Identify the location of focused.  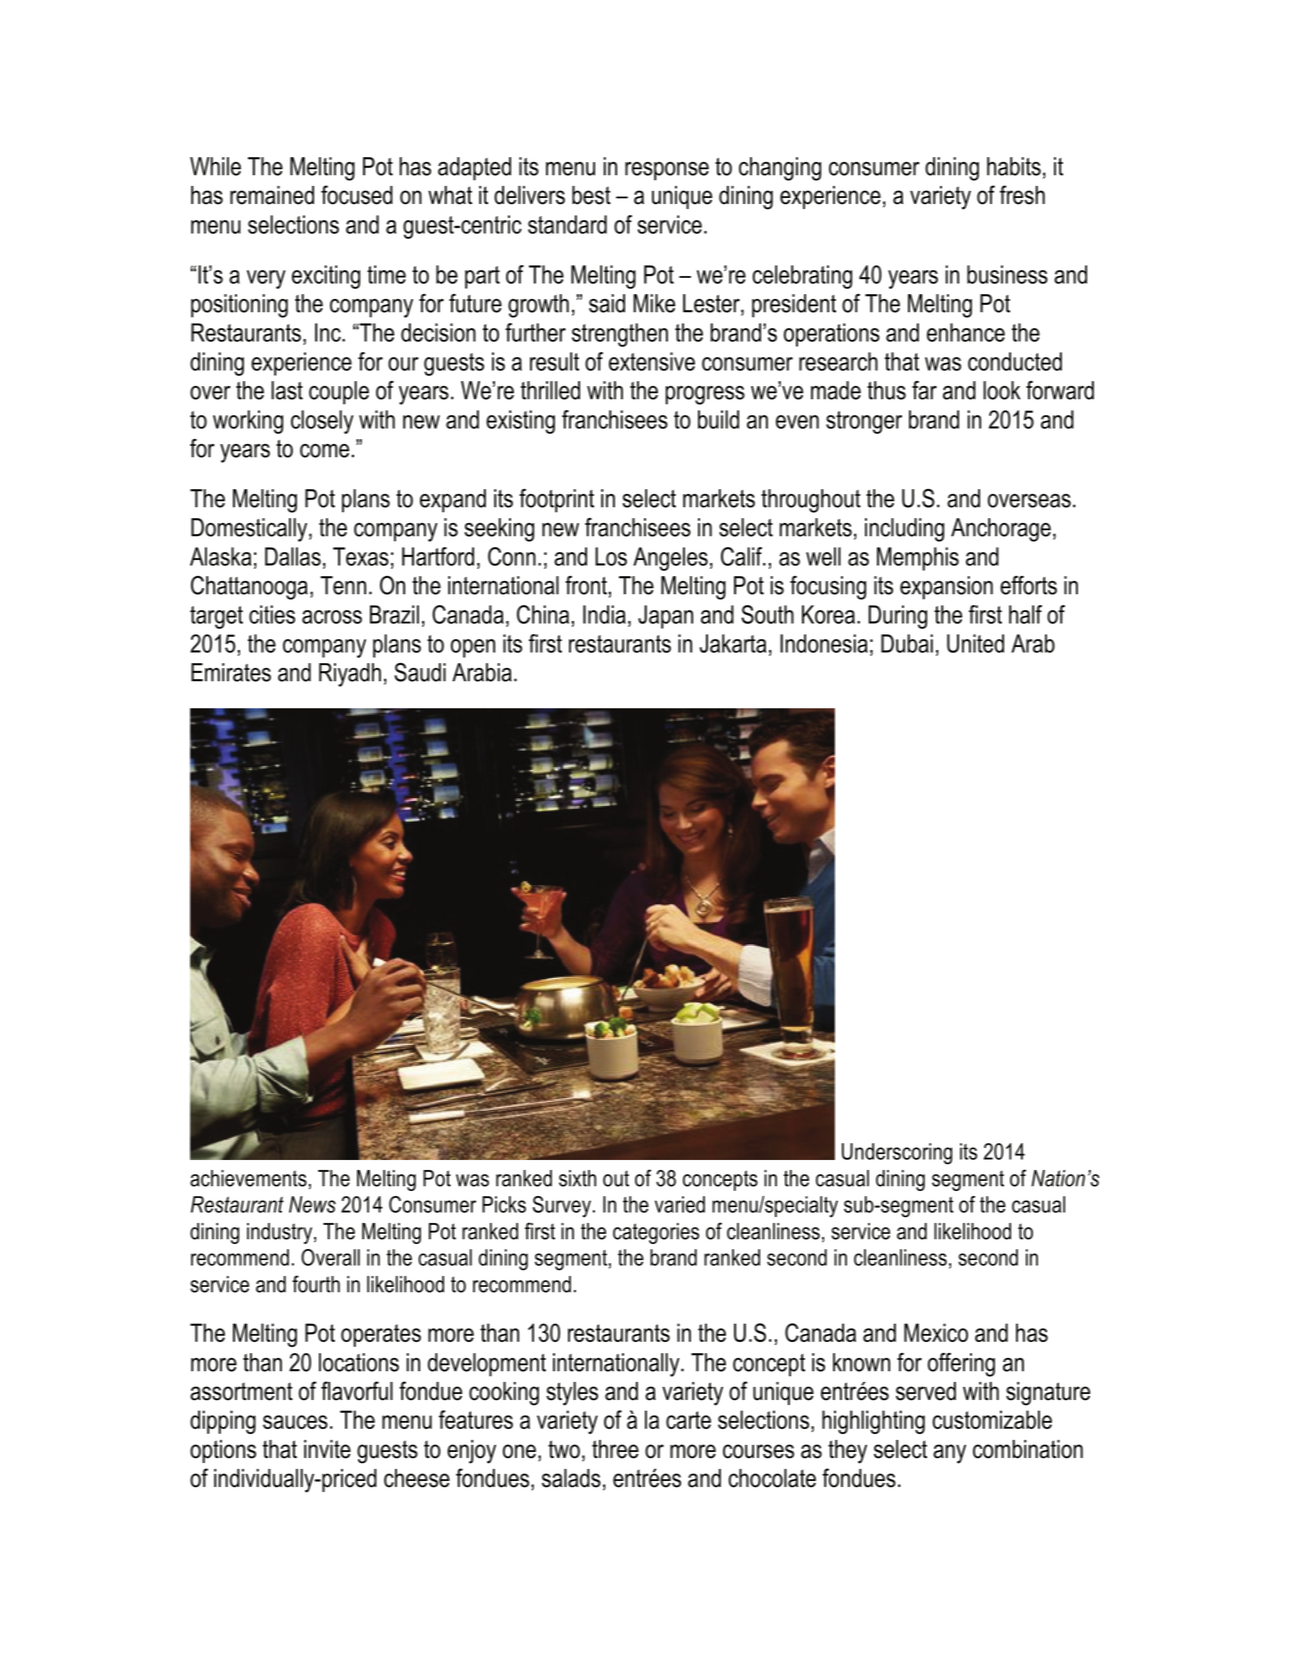
(357, 195).
